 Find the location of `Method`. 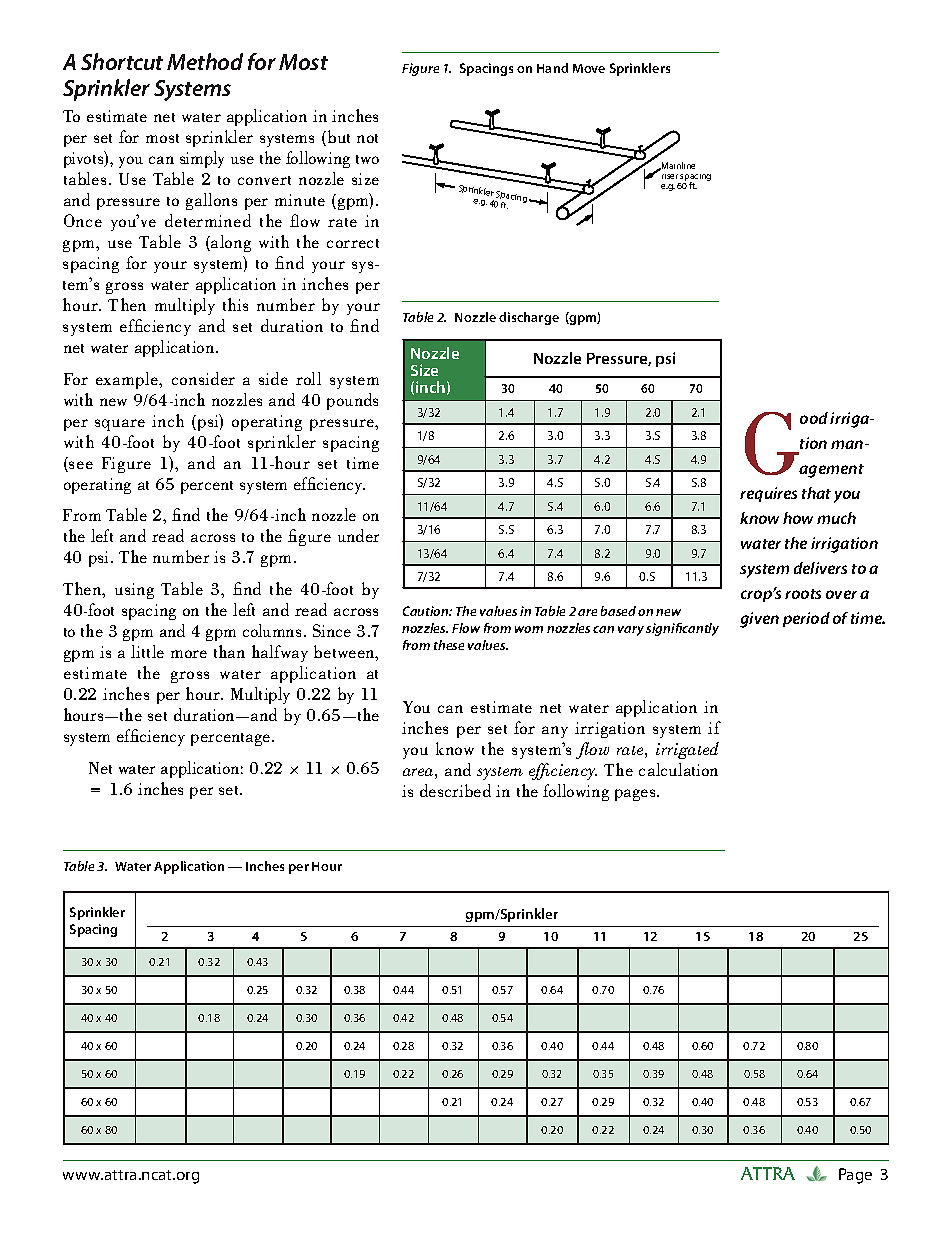

Method is located at coordinates (205, 61).
